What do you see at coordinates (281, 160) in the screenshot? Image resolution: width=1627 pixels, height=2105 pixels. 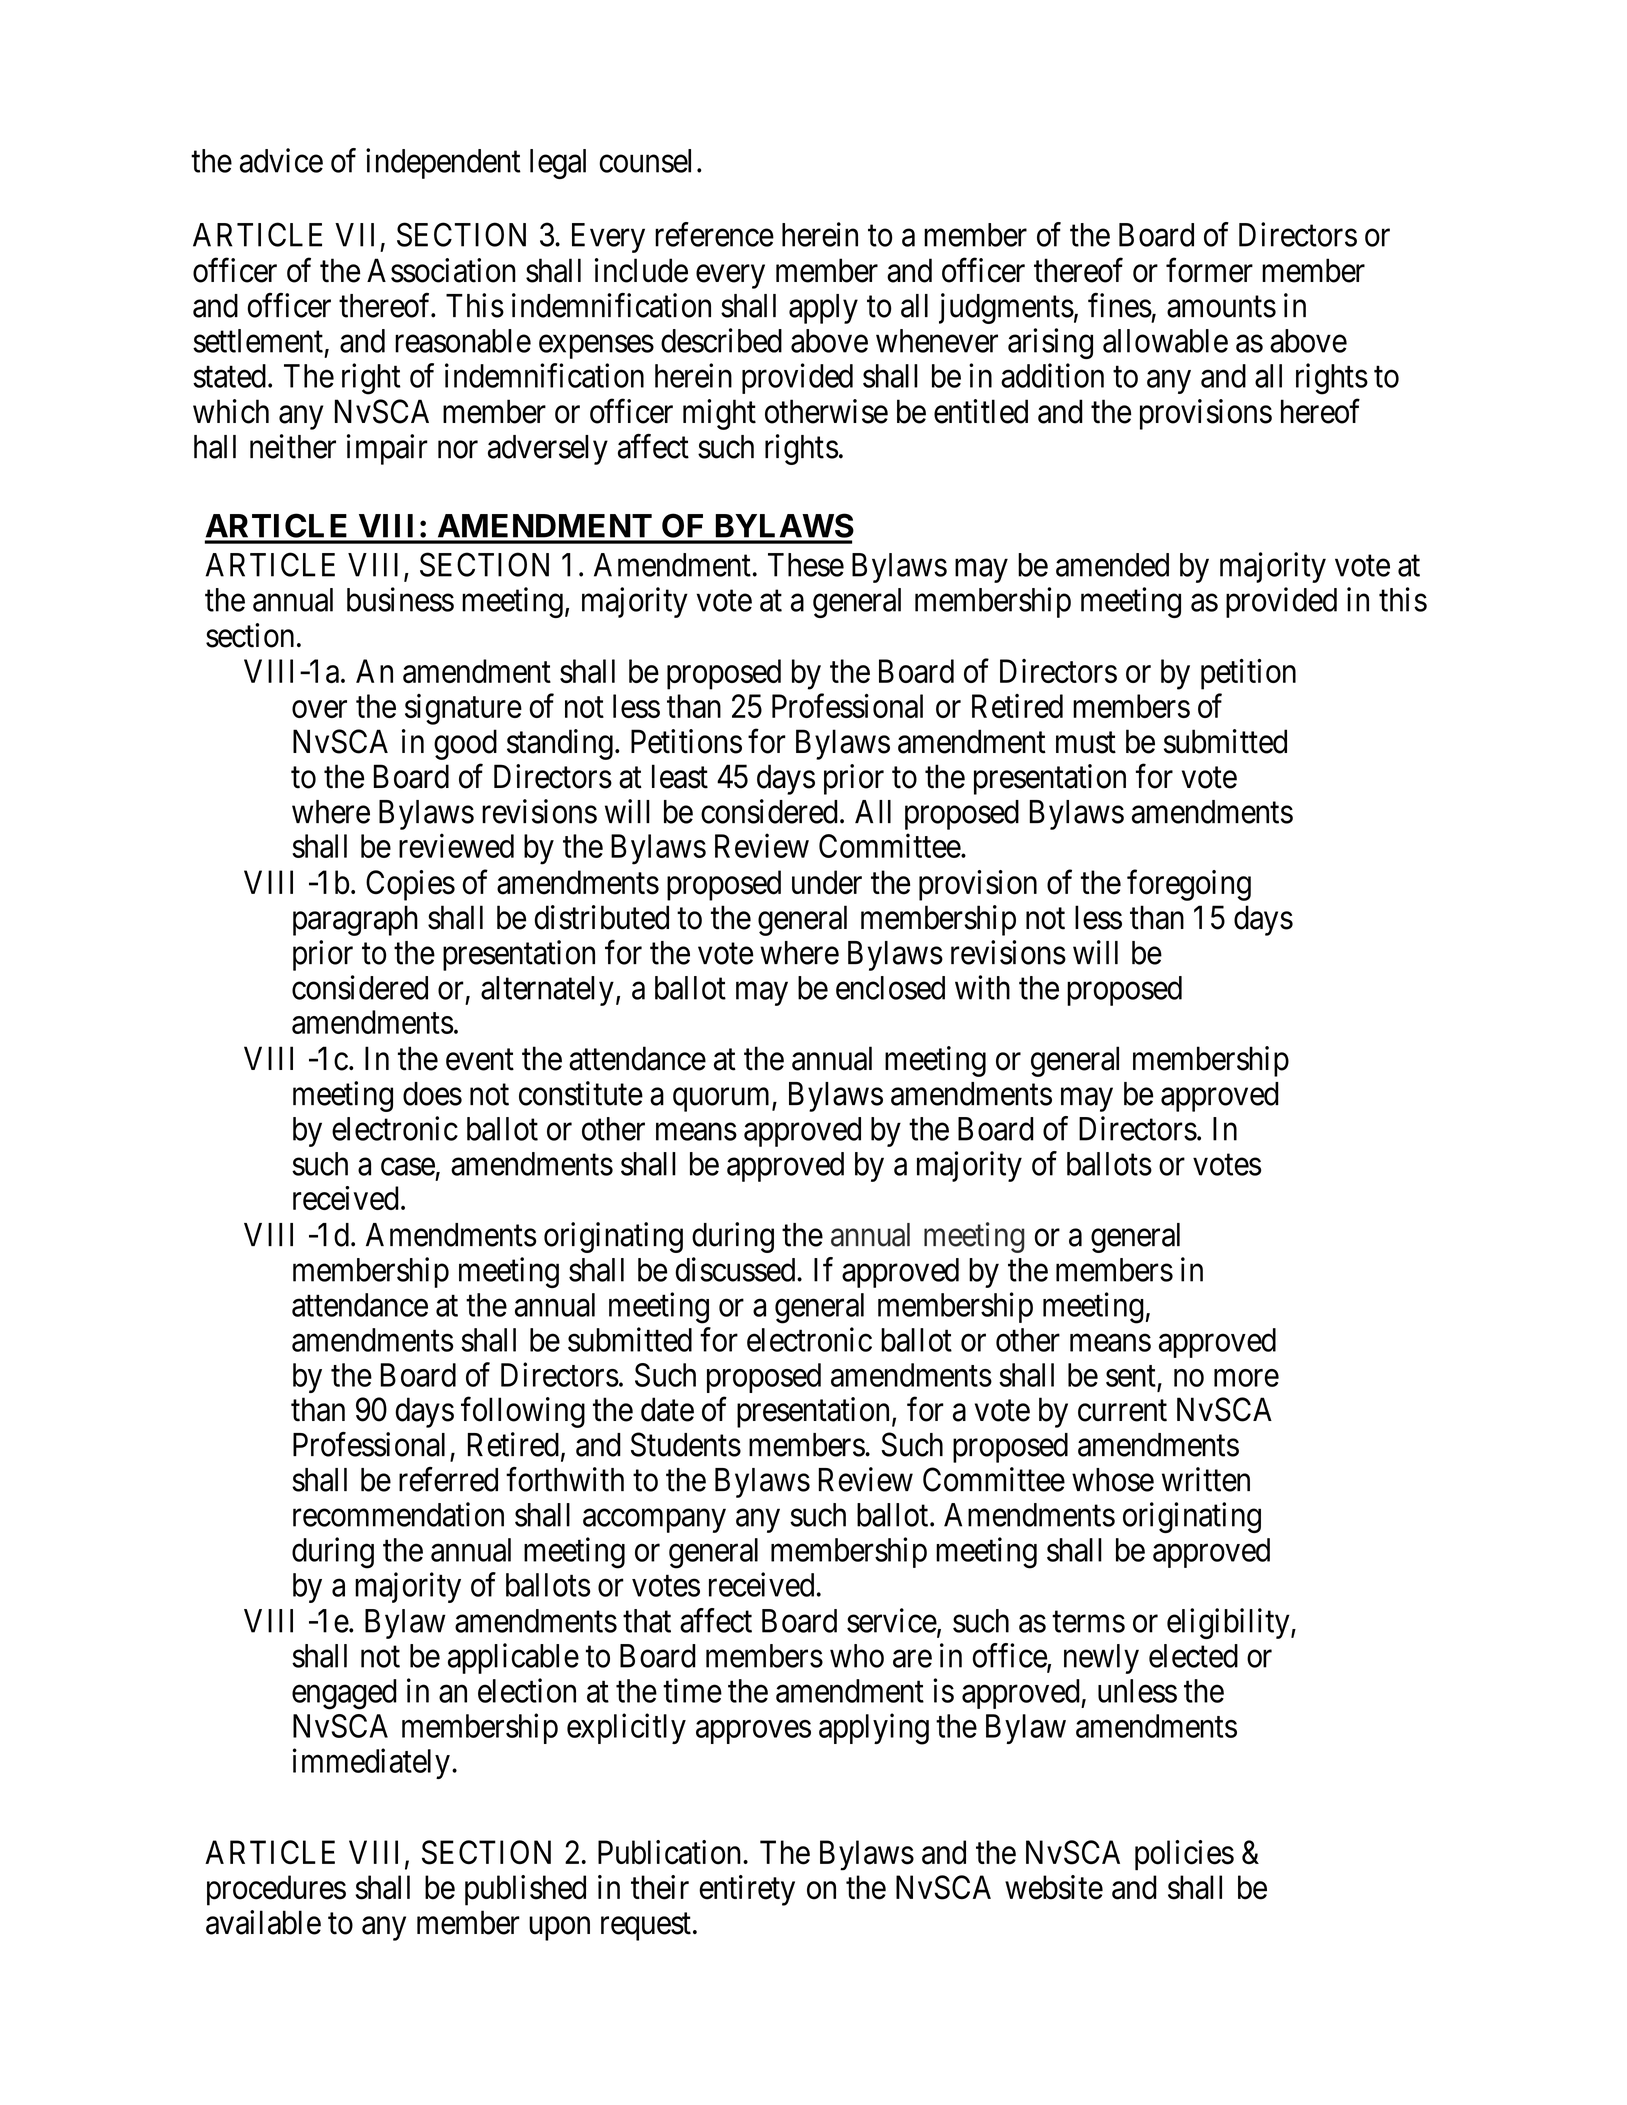 I see `advice` at bounding box center [281, 160].
